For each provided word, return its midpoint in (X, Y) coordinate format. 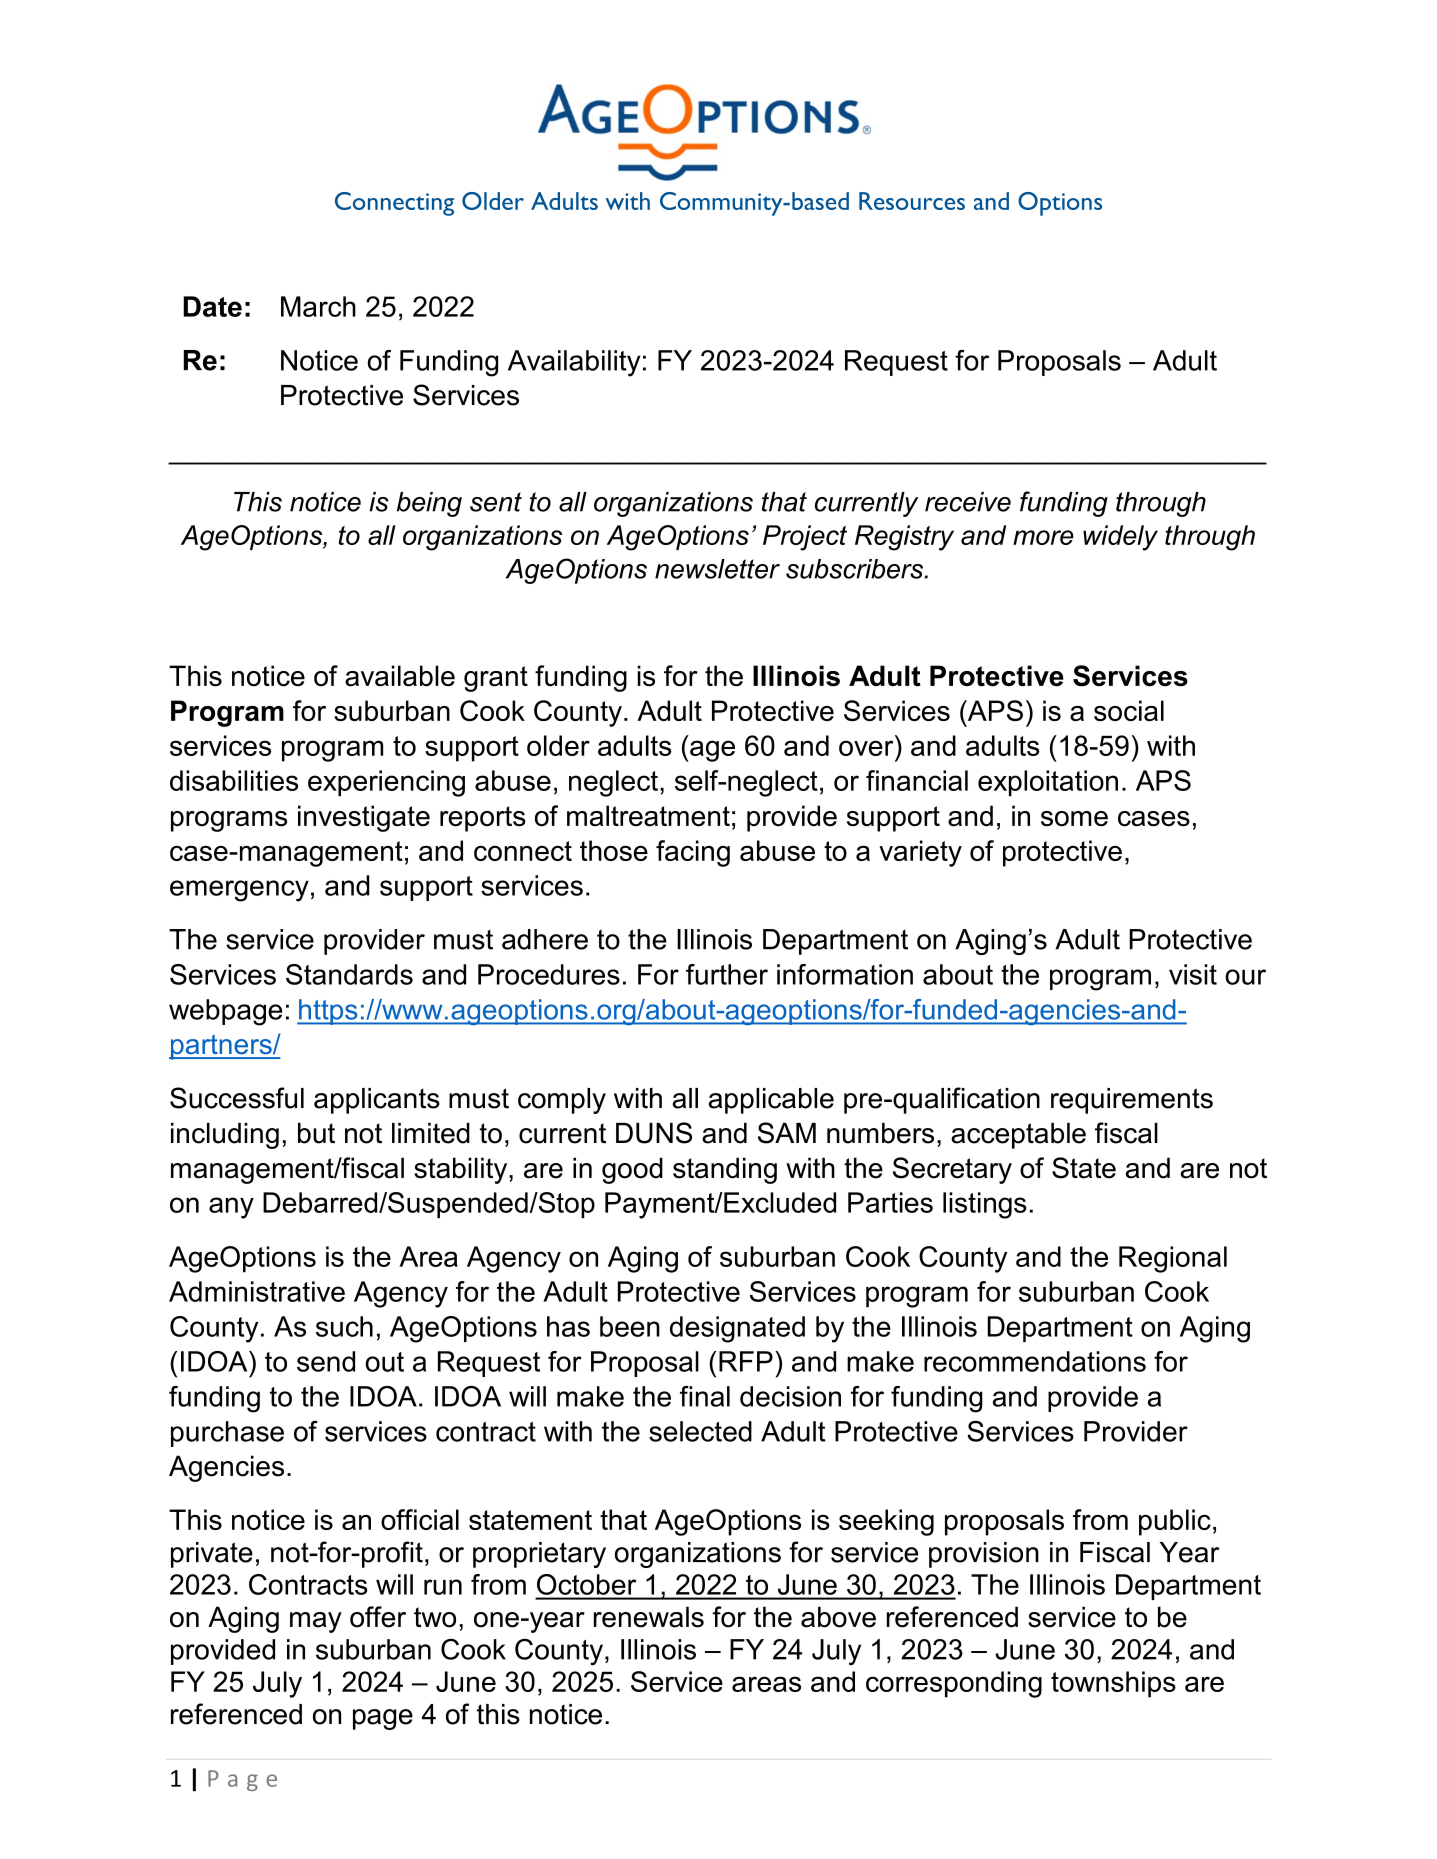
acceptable (1018, 1136)
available (400, 676)
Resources (912, 201)
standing (725, 1170)
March (318, 306)
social (1129, 710)
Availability (574, 363)
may (316, 1622)
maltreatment (648, 816)
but (316, 1133)
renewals (649, 1617)
